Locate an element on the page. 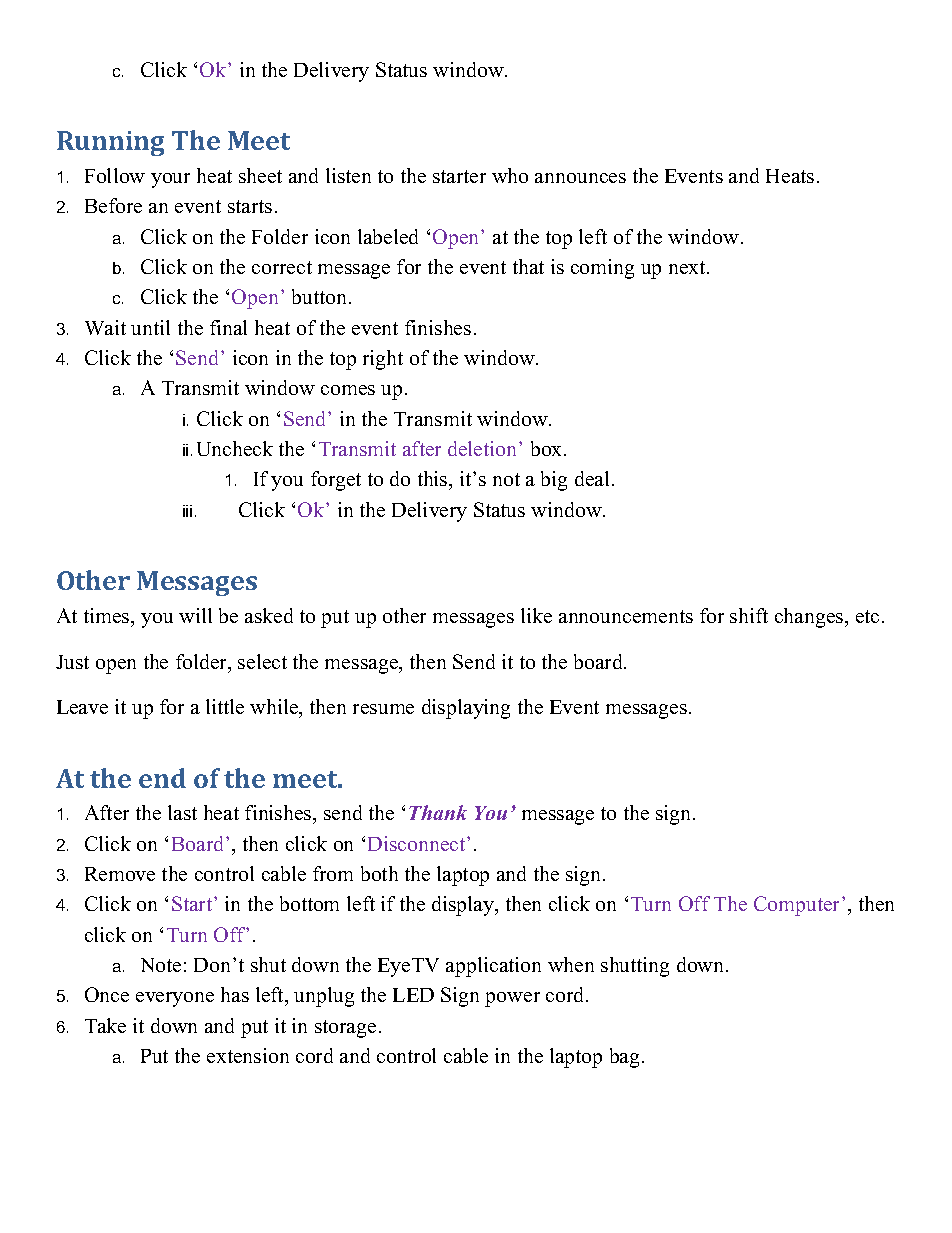 This page has height=1233, width=952. resume is located at coordinates (383, 709).
